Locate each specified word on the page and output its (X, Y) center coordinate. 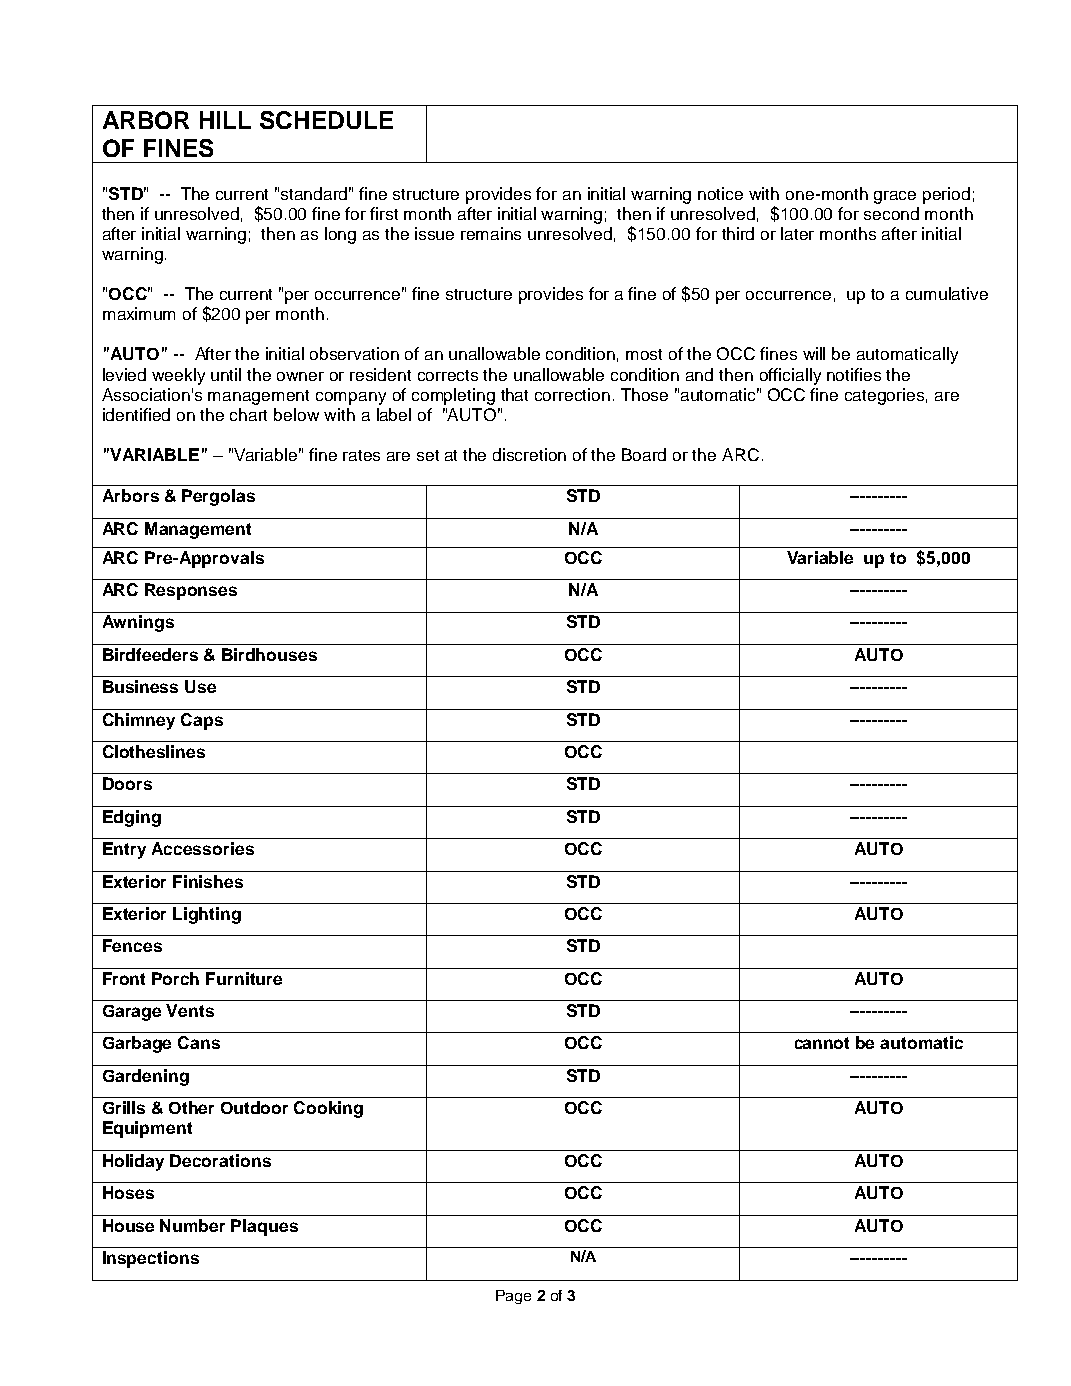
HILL (225, 120)
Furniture (244, 978)
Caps (202, 721)
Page (513, 1297)
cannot (822, 1043)
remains (491, 233)
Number (192, 1225)
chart (248, 414)
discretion (529, 454)
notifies (854, 374)
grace (895, 197)
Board (644, 454)
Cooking (328, 1109)
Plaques (264, 1227)
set (428, 455)
